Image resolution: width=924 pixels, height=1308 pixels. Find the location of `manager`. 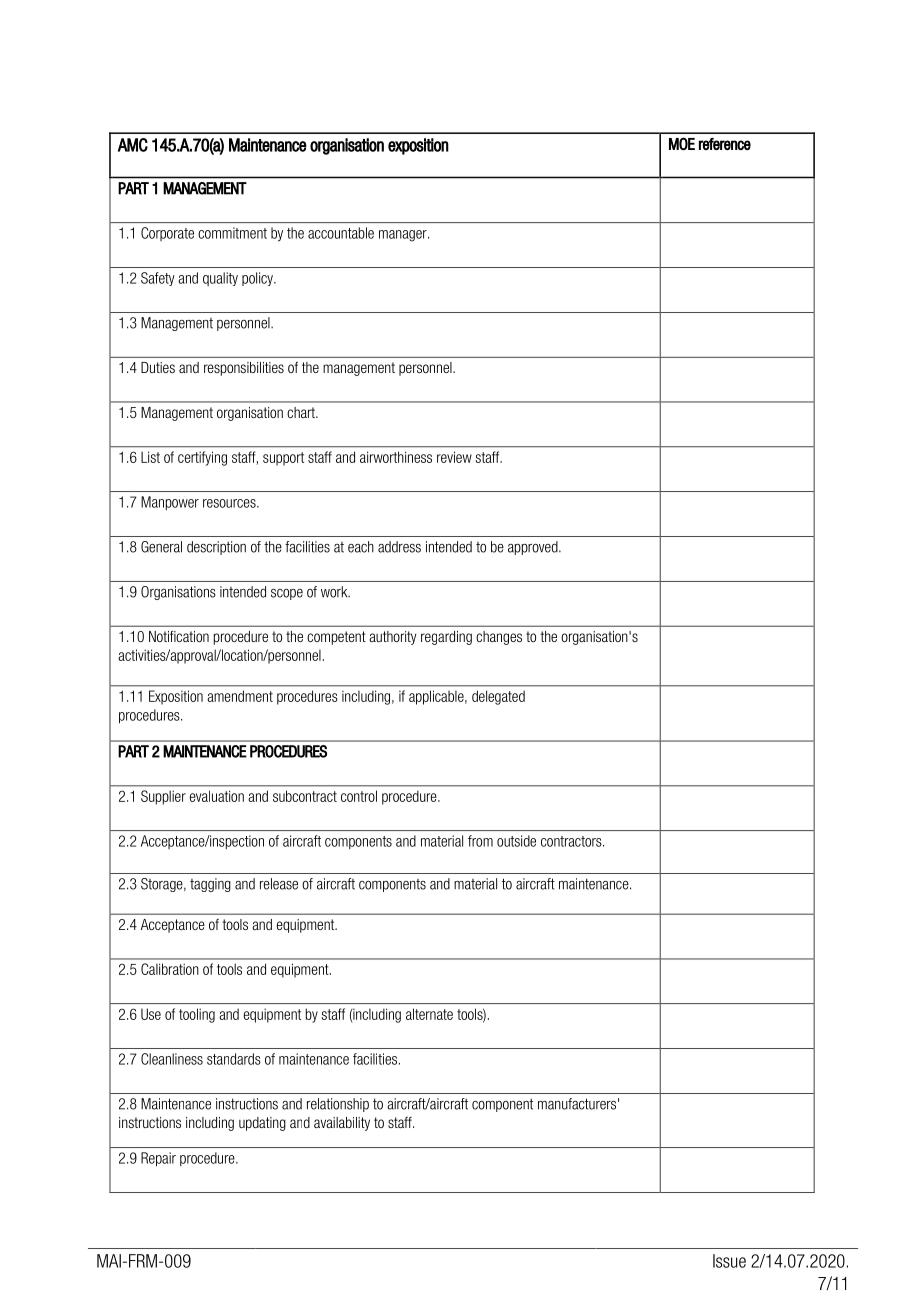

manager is located at coordinates (404, 236).
